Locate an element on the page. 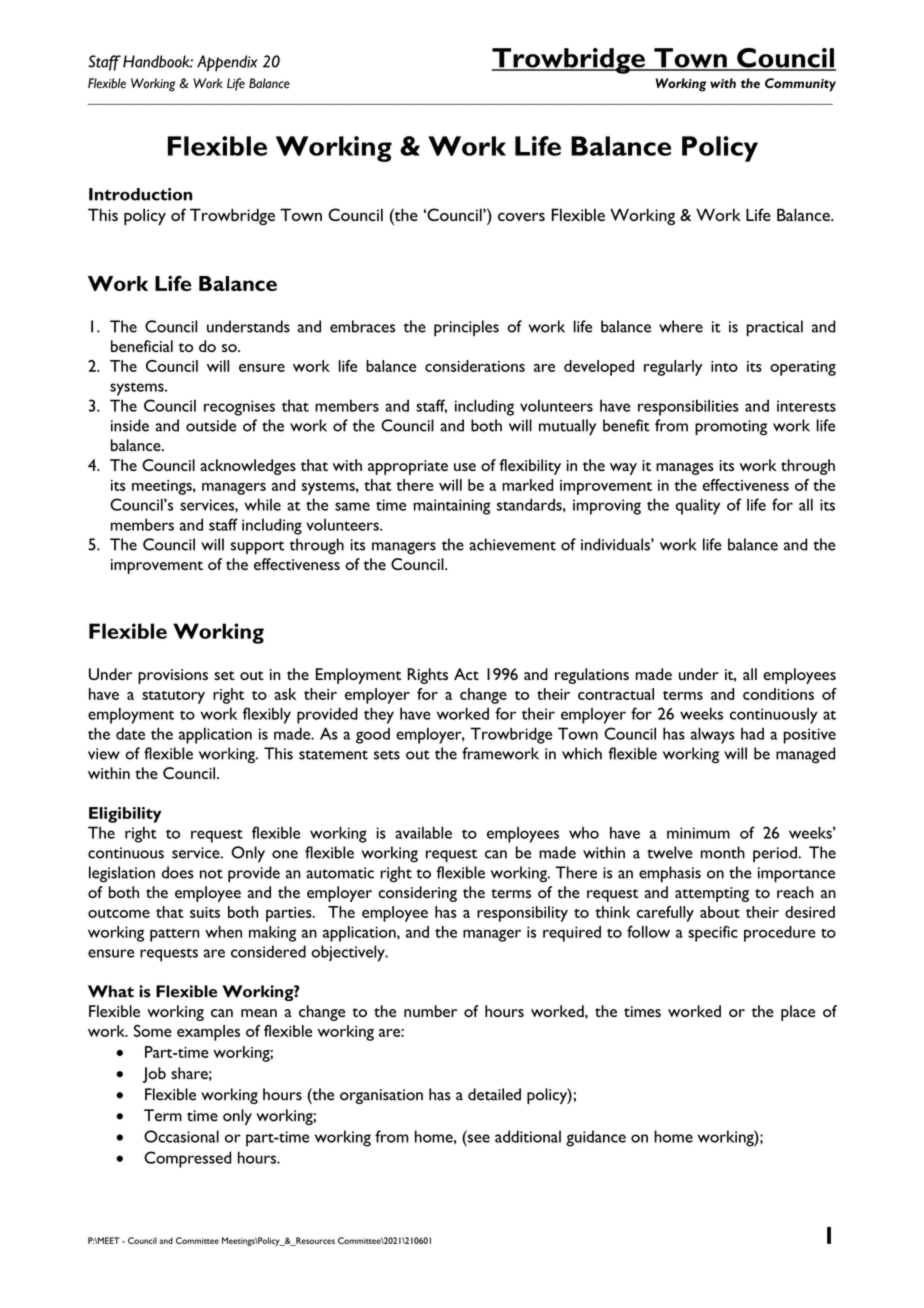 The width and height of the page is (924, 1308). guidance is located at coordinates (596, 1138).
